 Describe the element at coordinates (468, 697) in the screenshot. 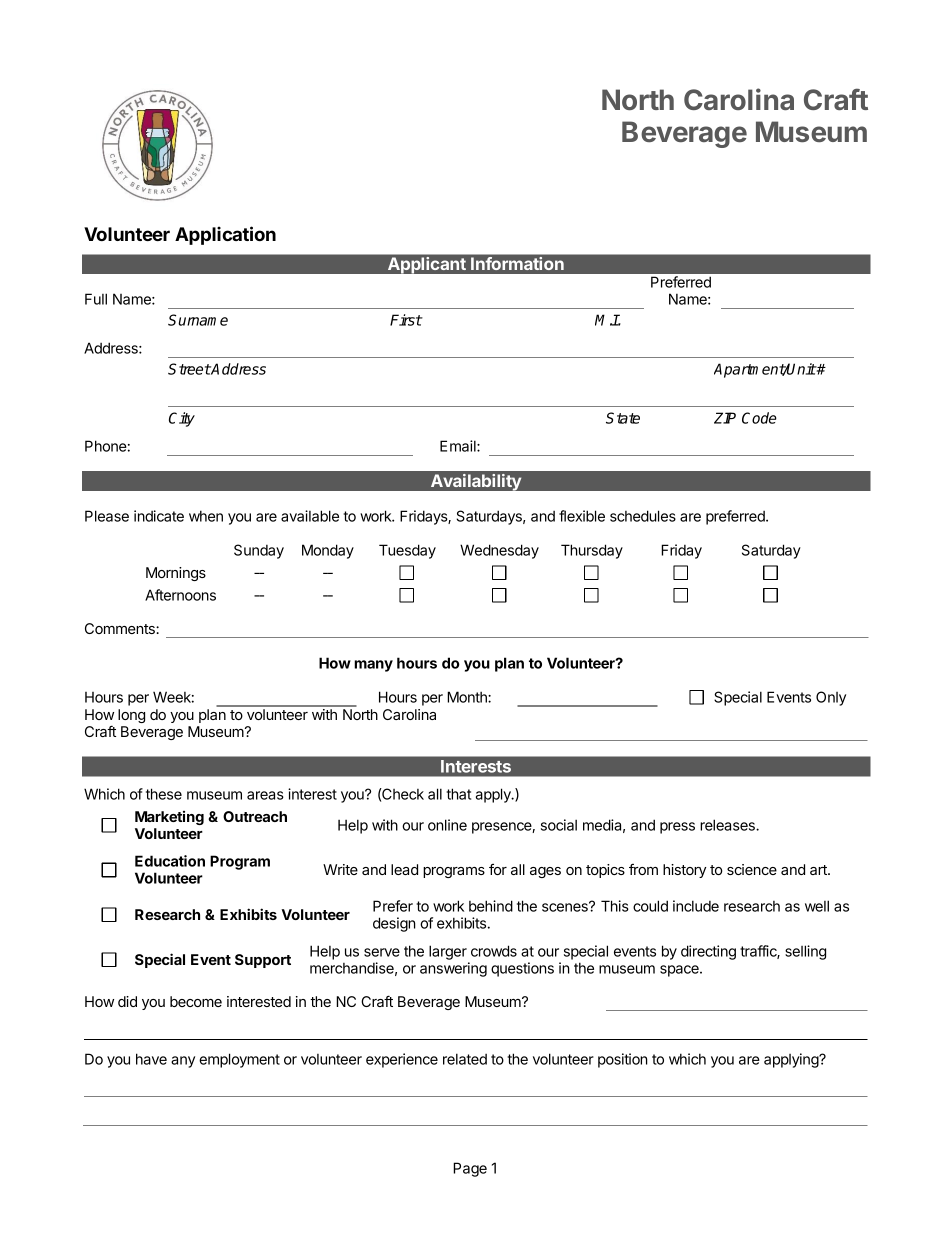

I see `Month` at that location.
